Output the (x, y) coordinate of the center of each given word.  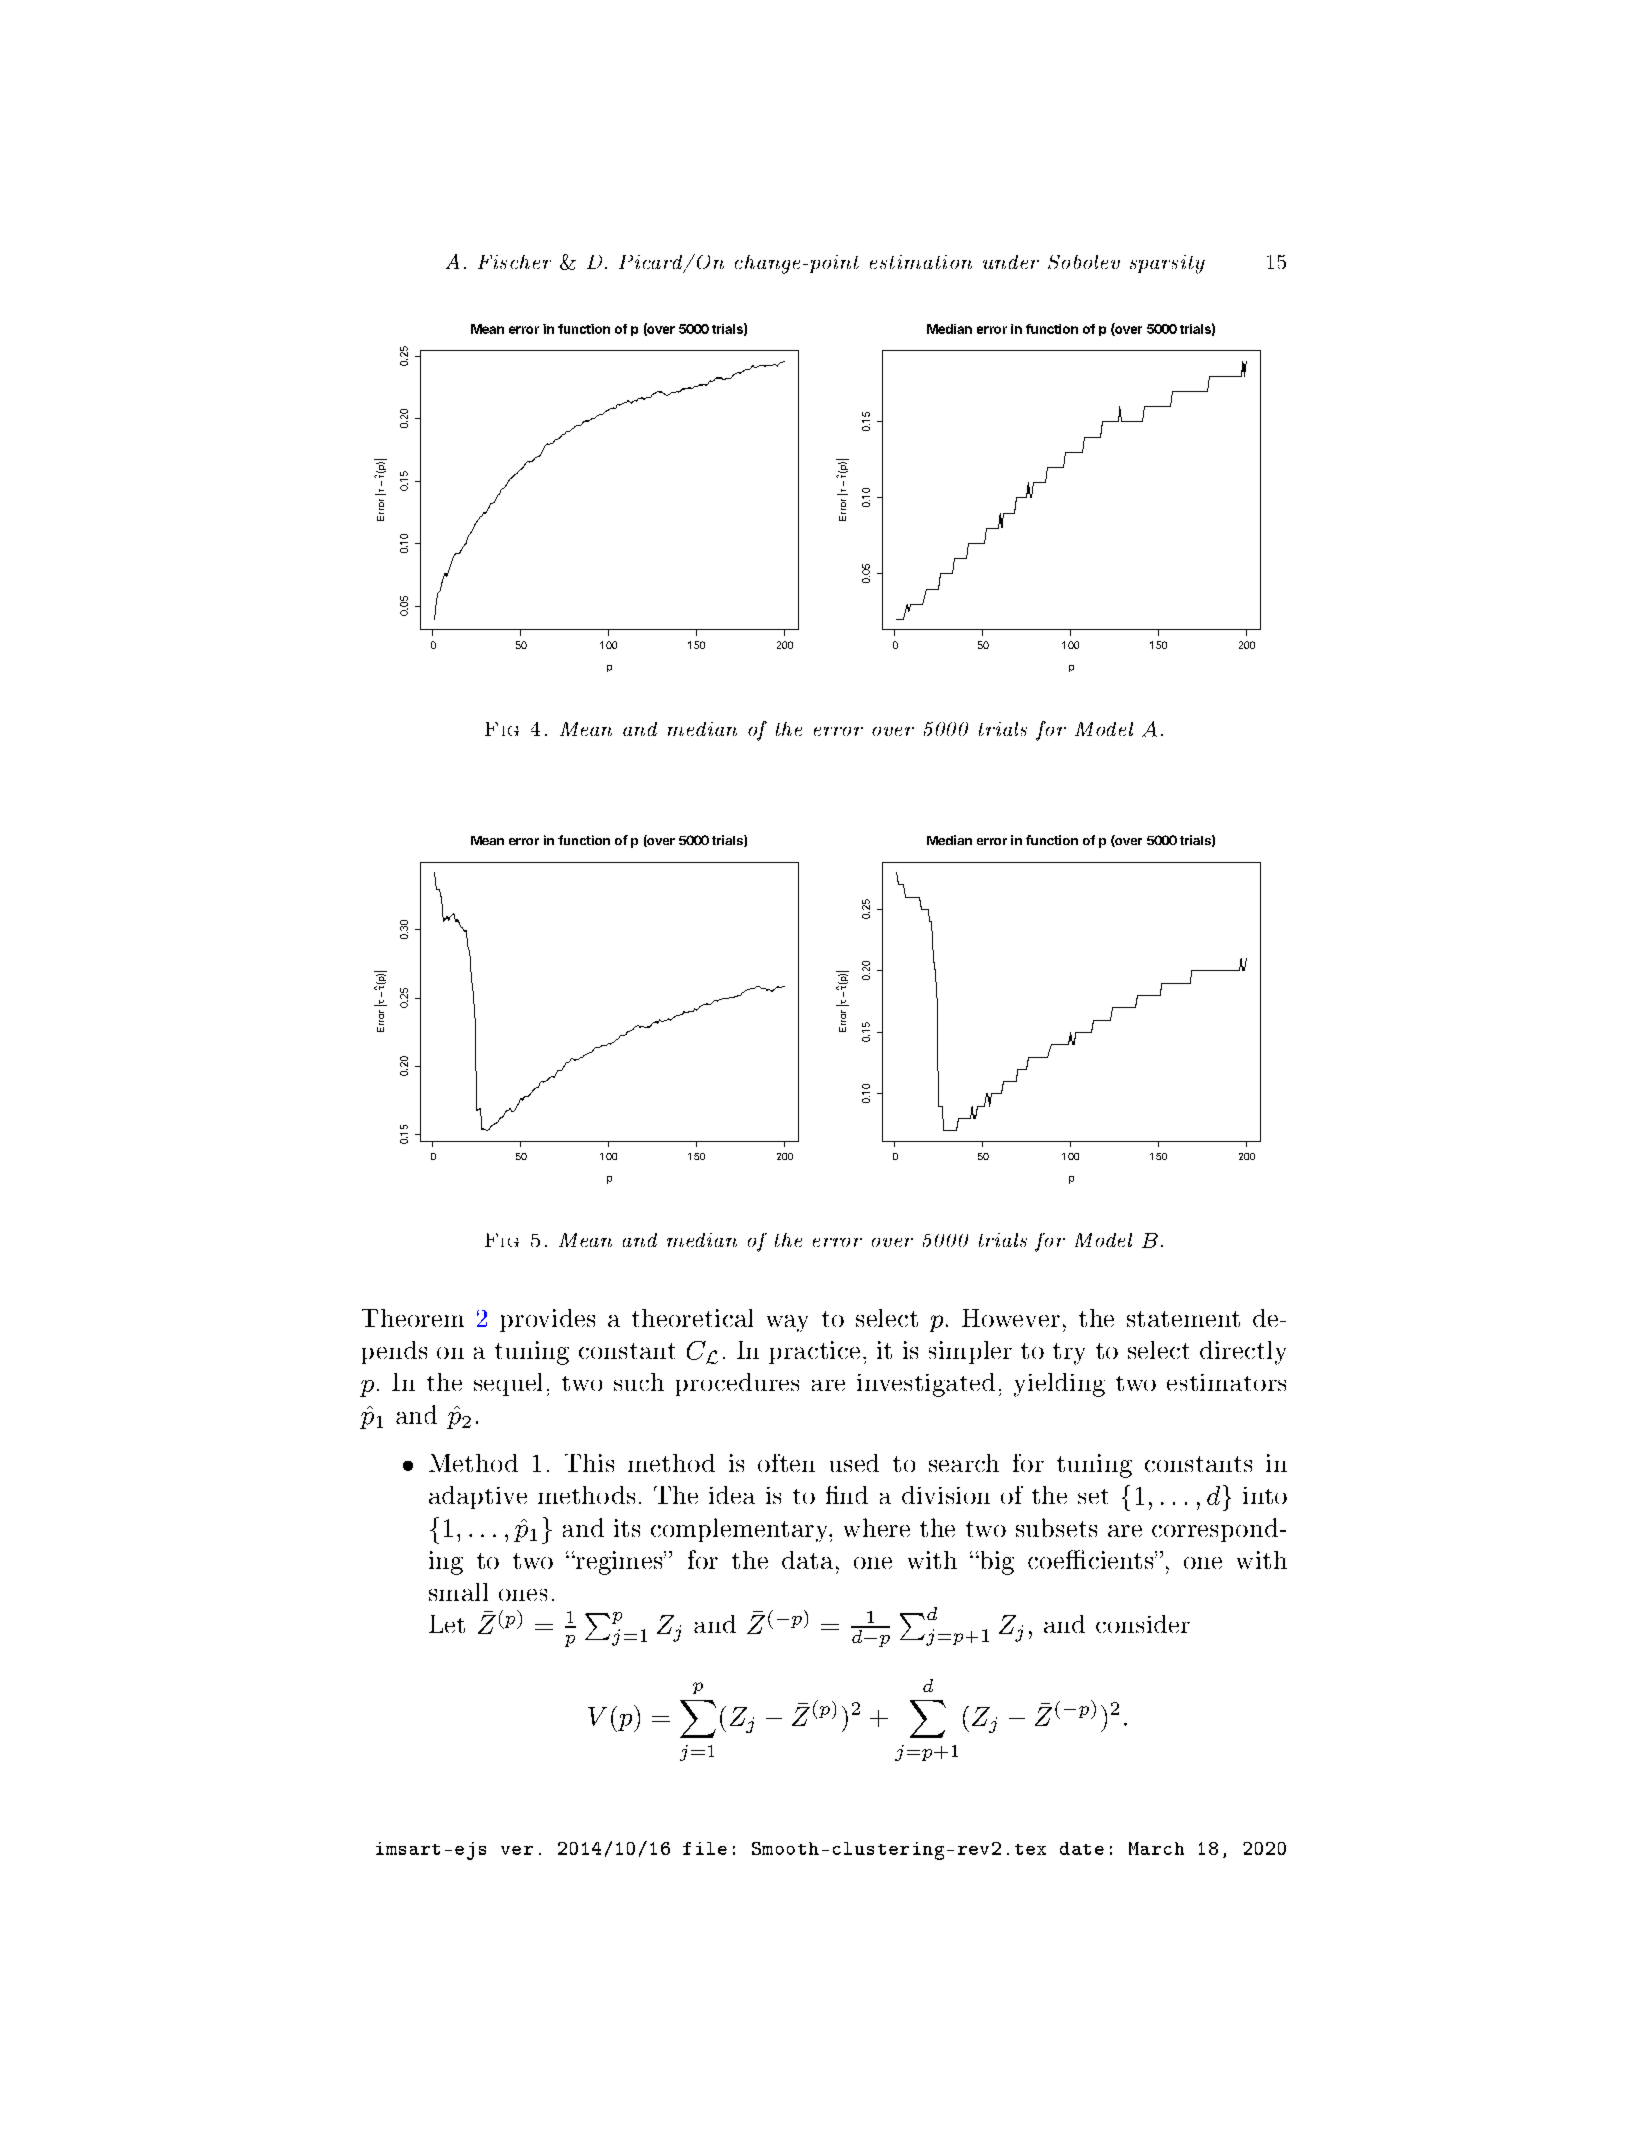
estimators (1226, 1382)
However (1011, 1318)
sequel (508, 1384)
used (854, 1463)
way (787, 1323)
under (1011, 262)
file (705, 1848)
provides (547, 1320)
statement (1183, 1319)
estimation (921, 262)
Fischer (514, 262)
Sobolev (1084, 262)
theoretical (692, 1318)
